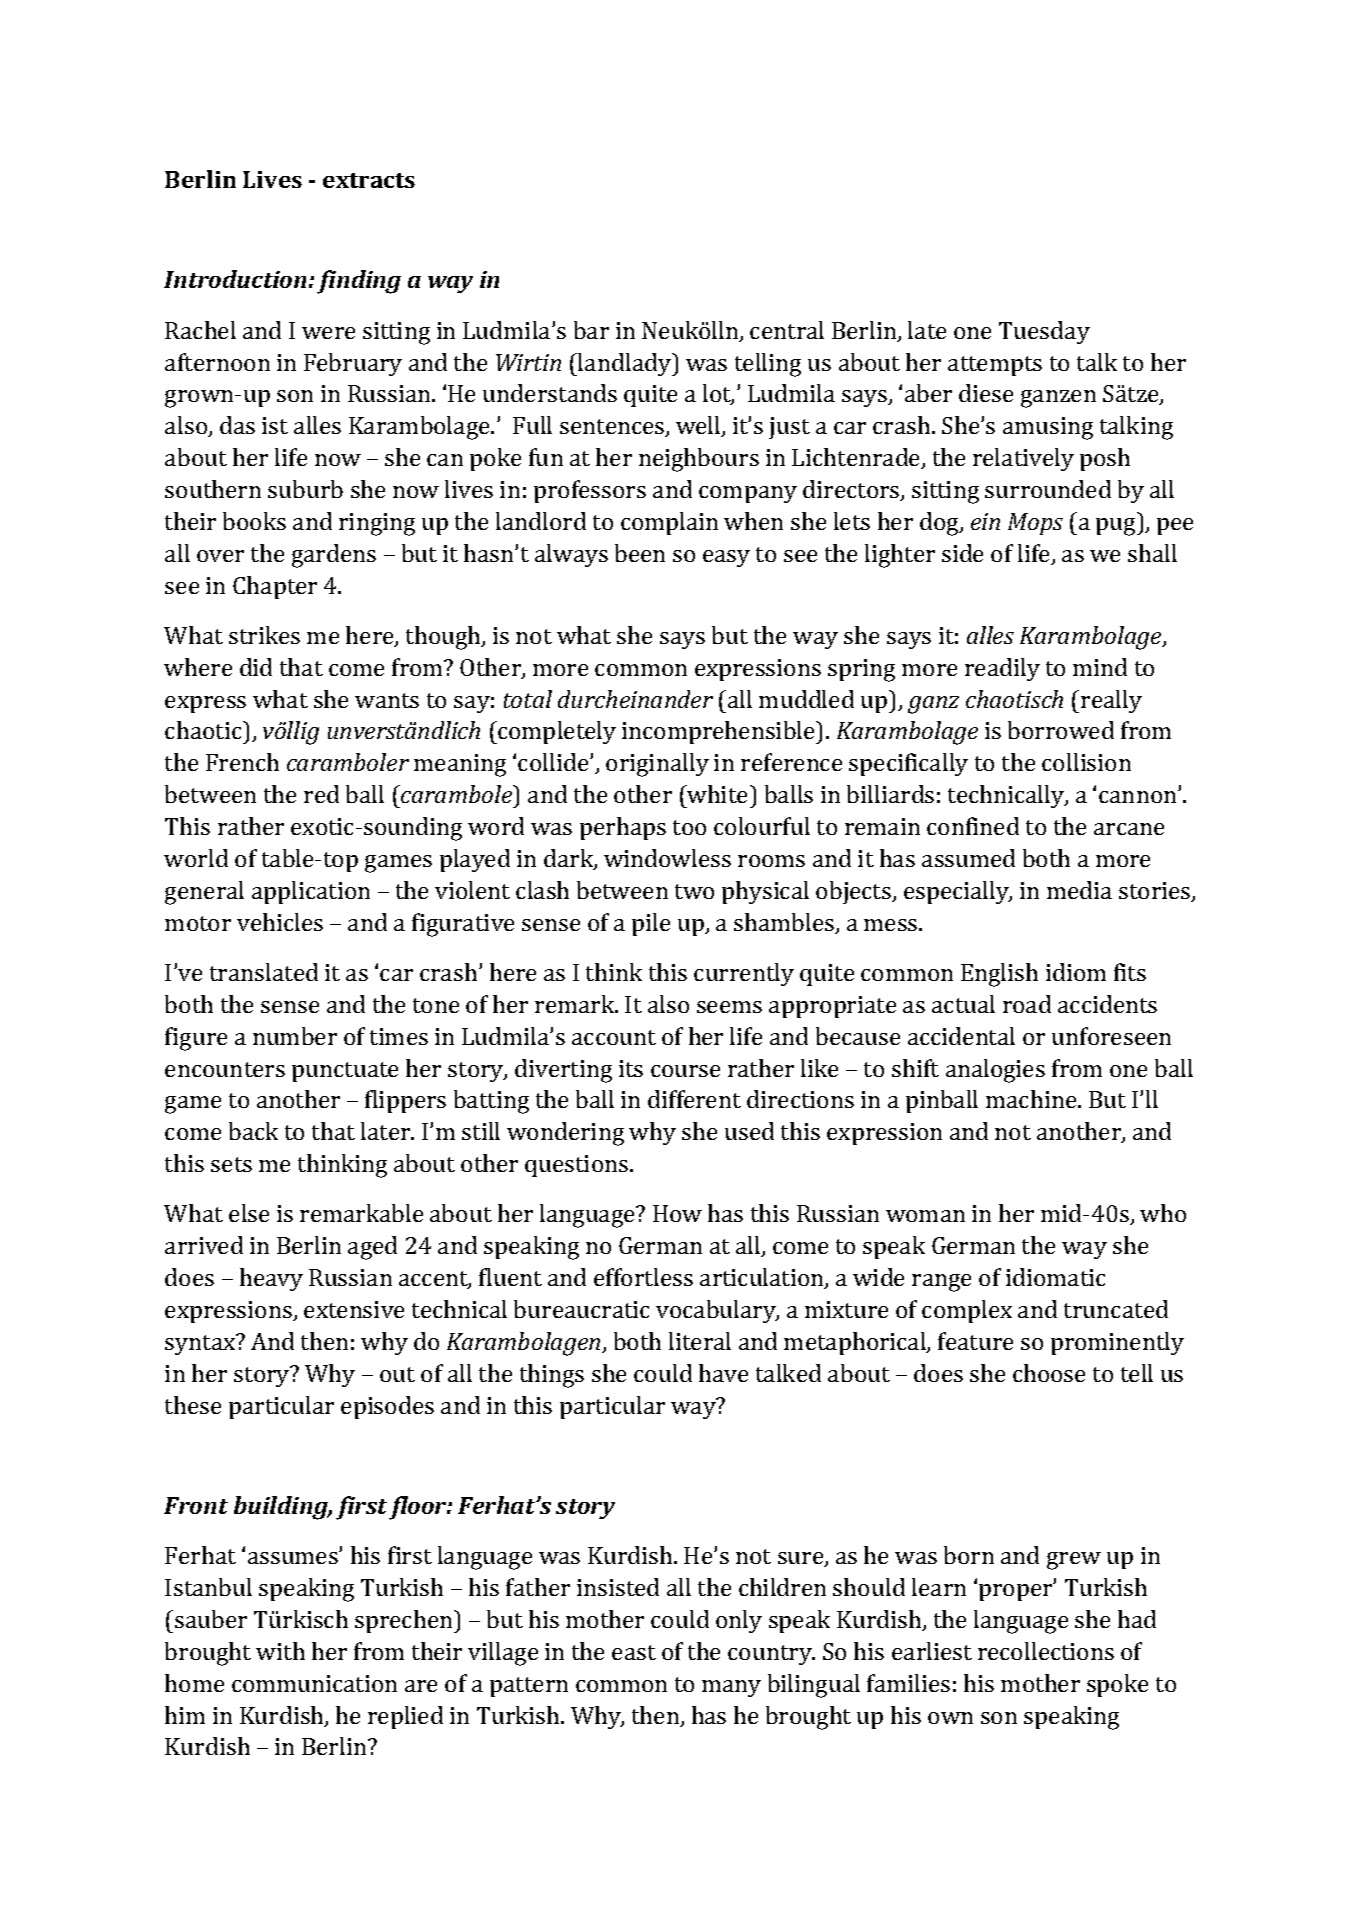 This image has width=1363, height=1928. What do you see at coordinates (369, 180) in the image?
I see `extracts` at bounding box center [369, 180].
